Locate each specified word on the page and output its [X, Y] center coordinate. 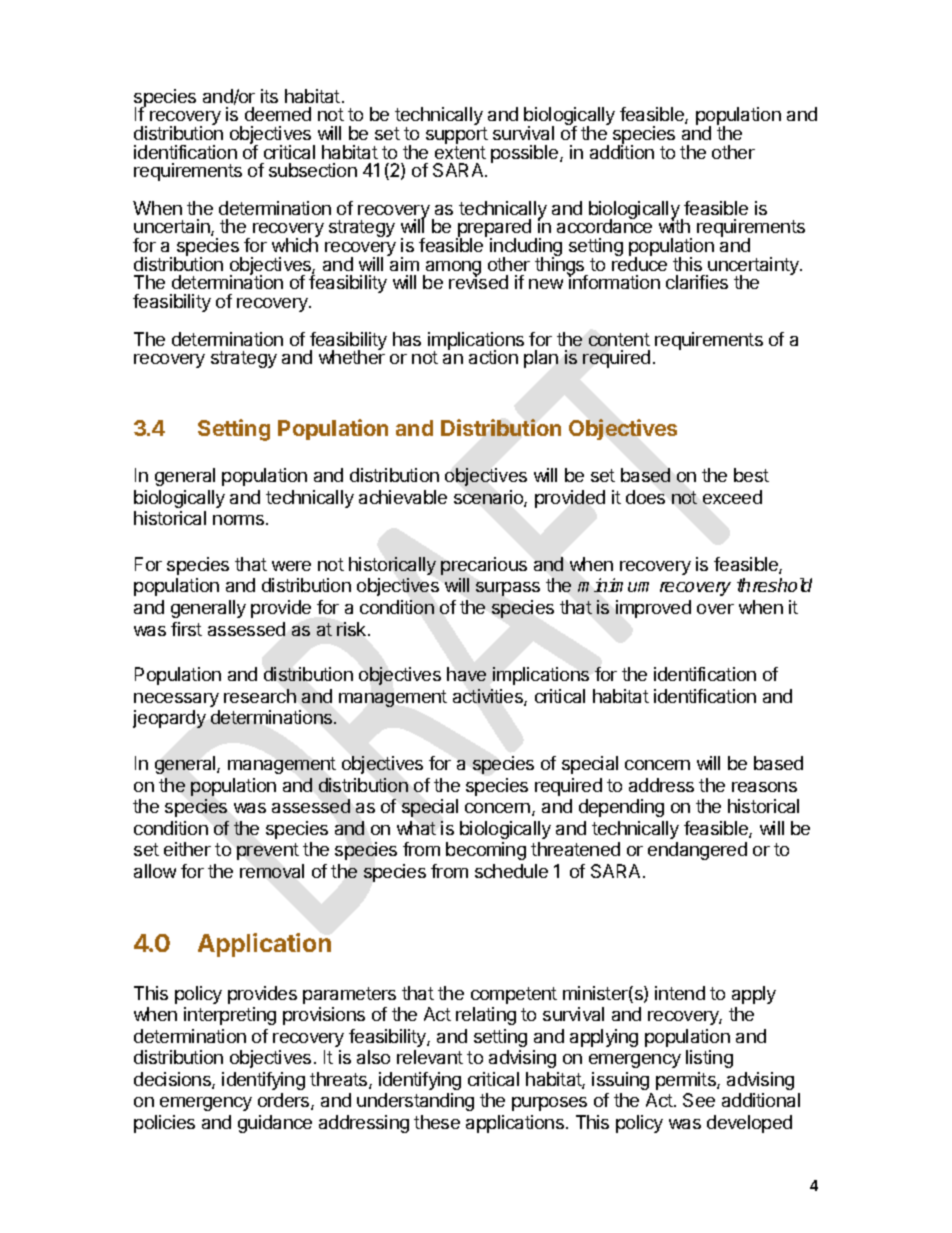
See [699, 1100]
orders [285, 1101]
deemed [278, 114]
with [674, 225]
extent [460, 152]
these [437, 1122]
